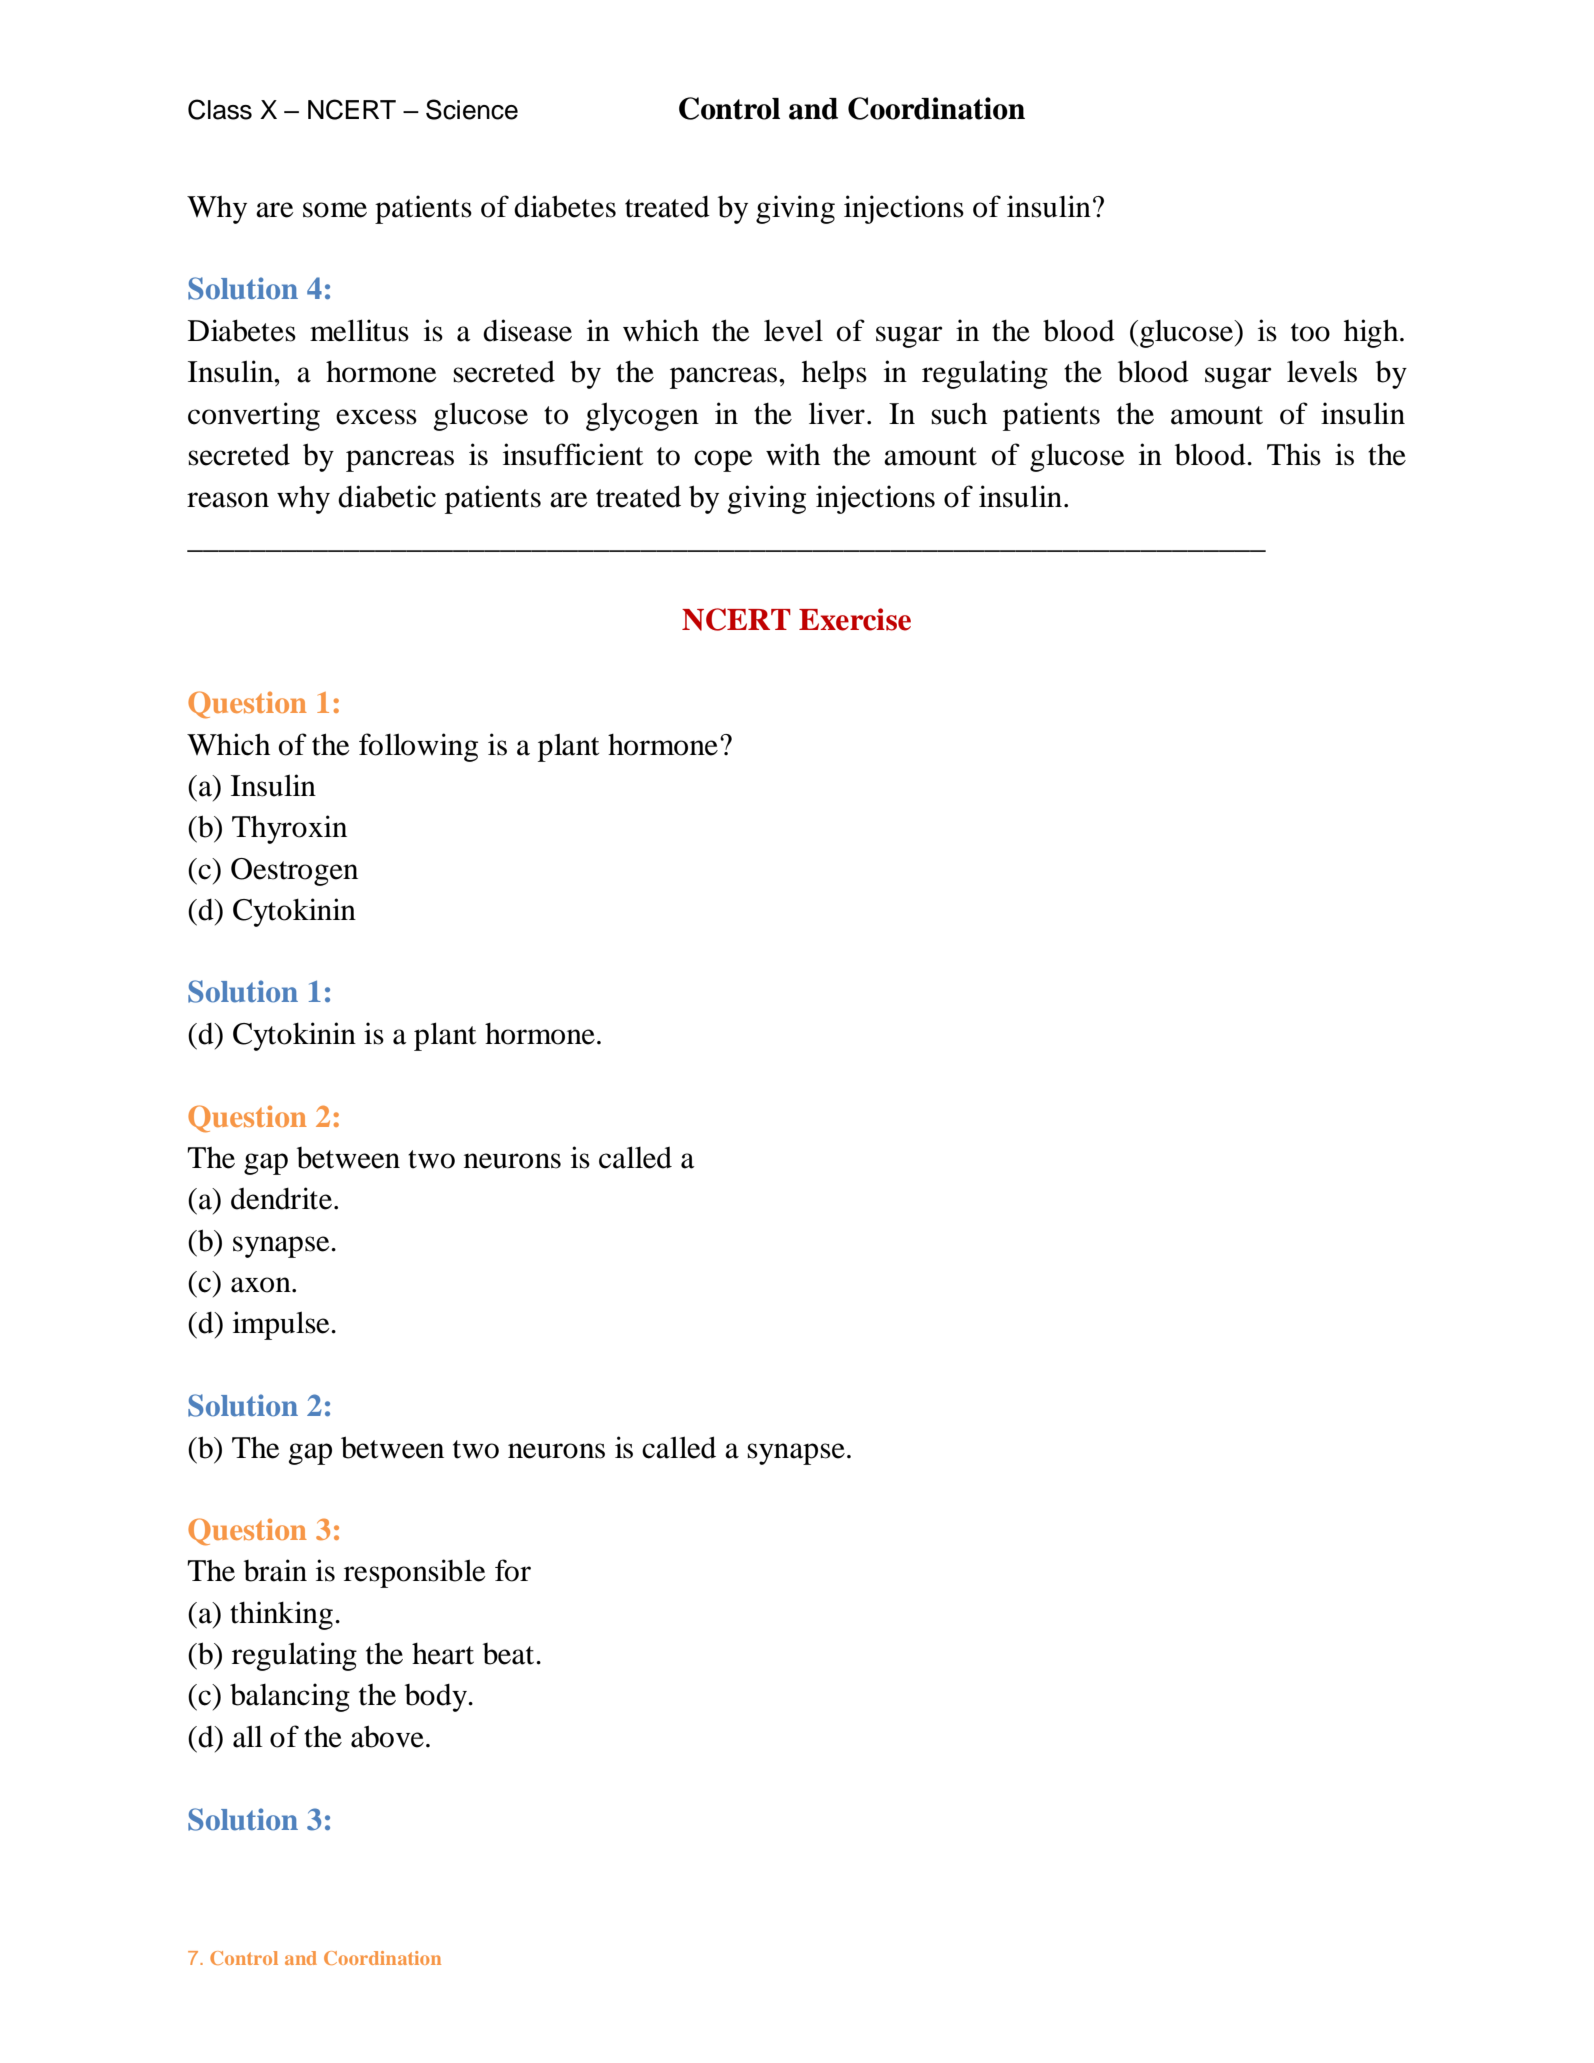  What do you see at coordinates (282, 1325) in the screenshot?
I see `impulse` at bounding box center [282, 1325].
